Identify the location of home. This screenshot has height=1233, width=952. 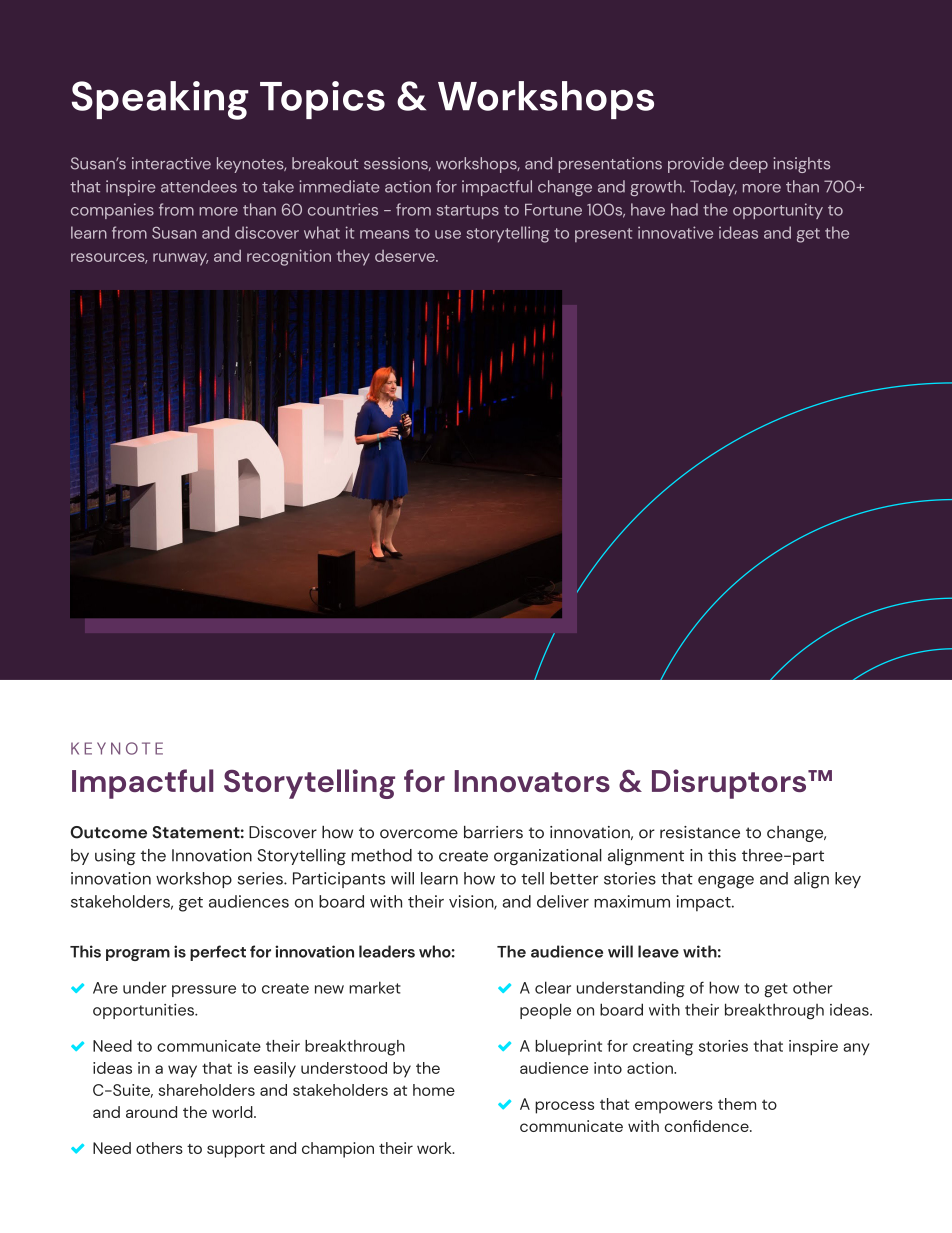
(434, 1090).
